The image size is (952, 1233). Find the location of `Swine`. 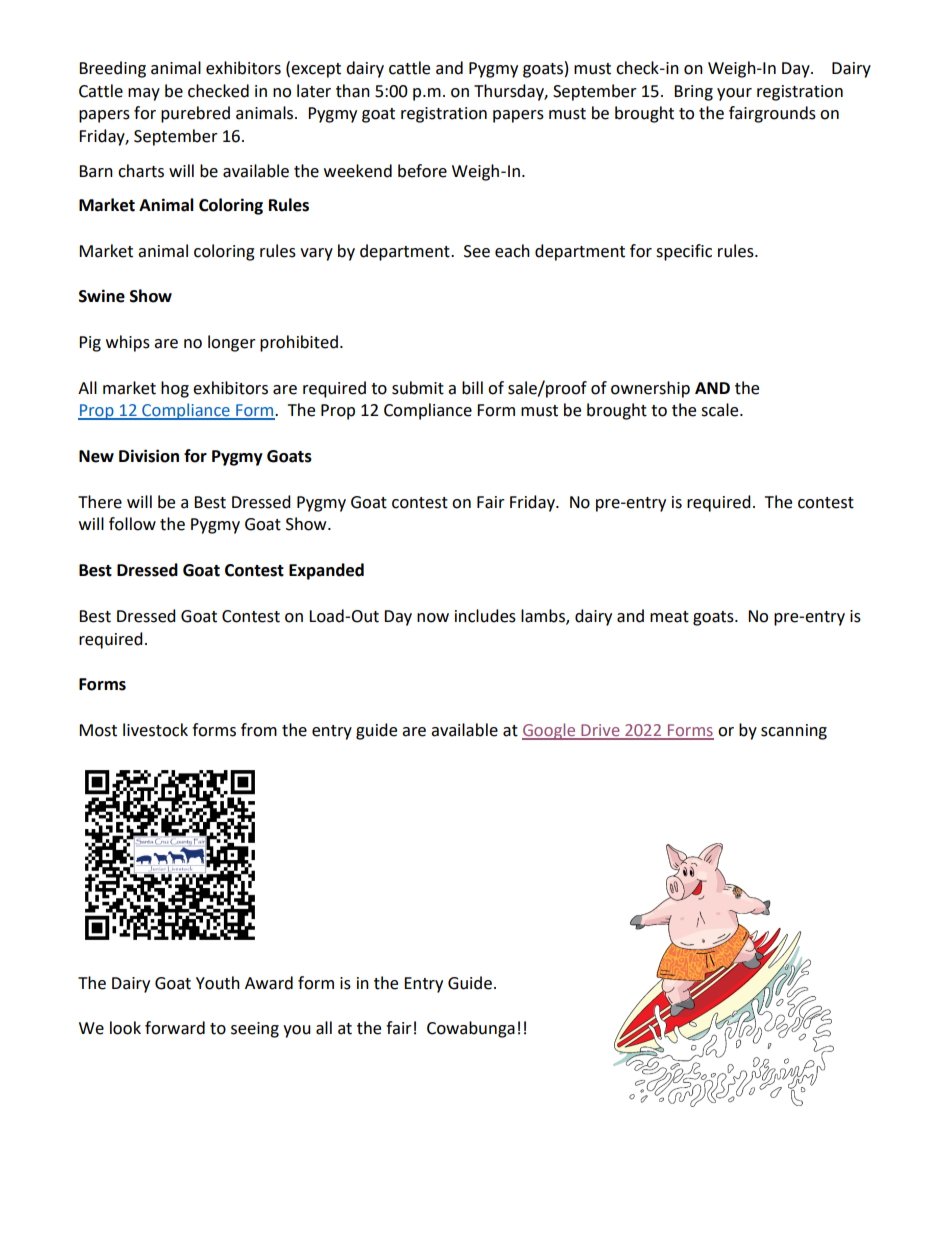

Swine is located at coordinates (102, 296).
